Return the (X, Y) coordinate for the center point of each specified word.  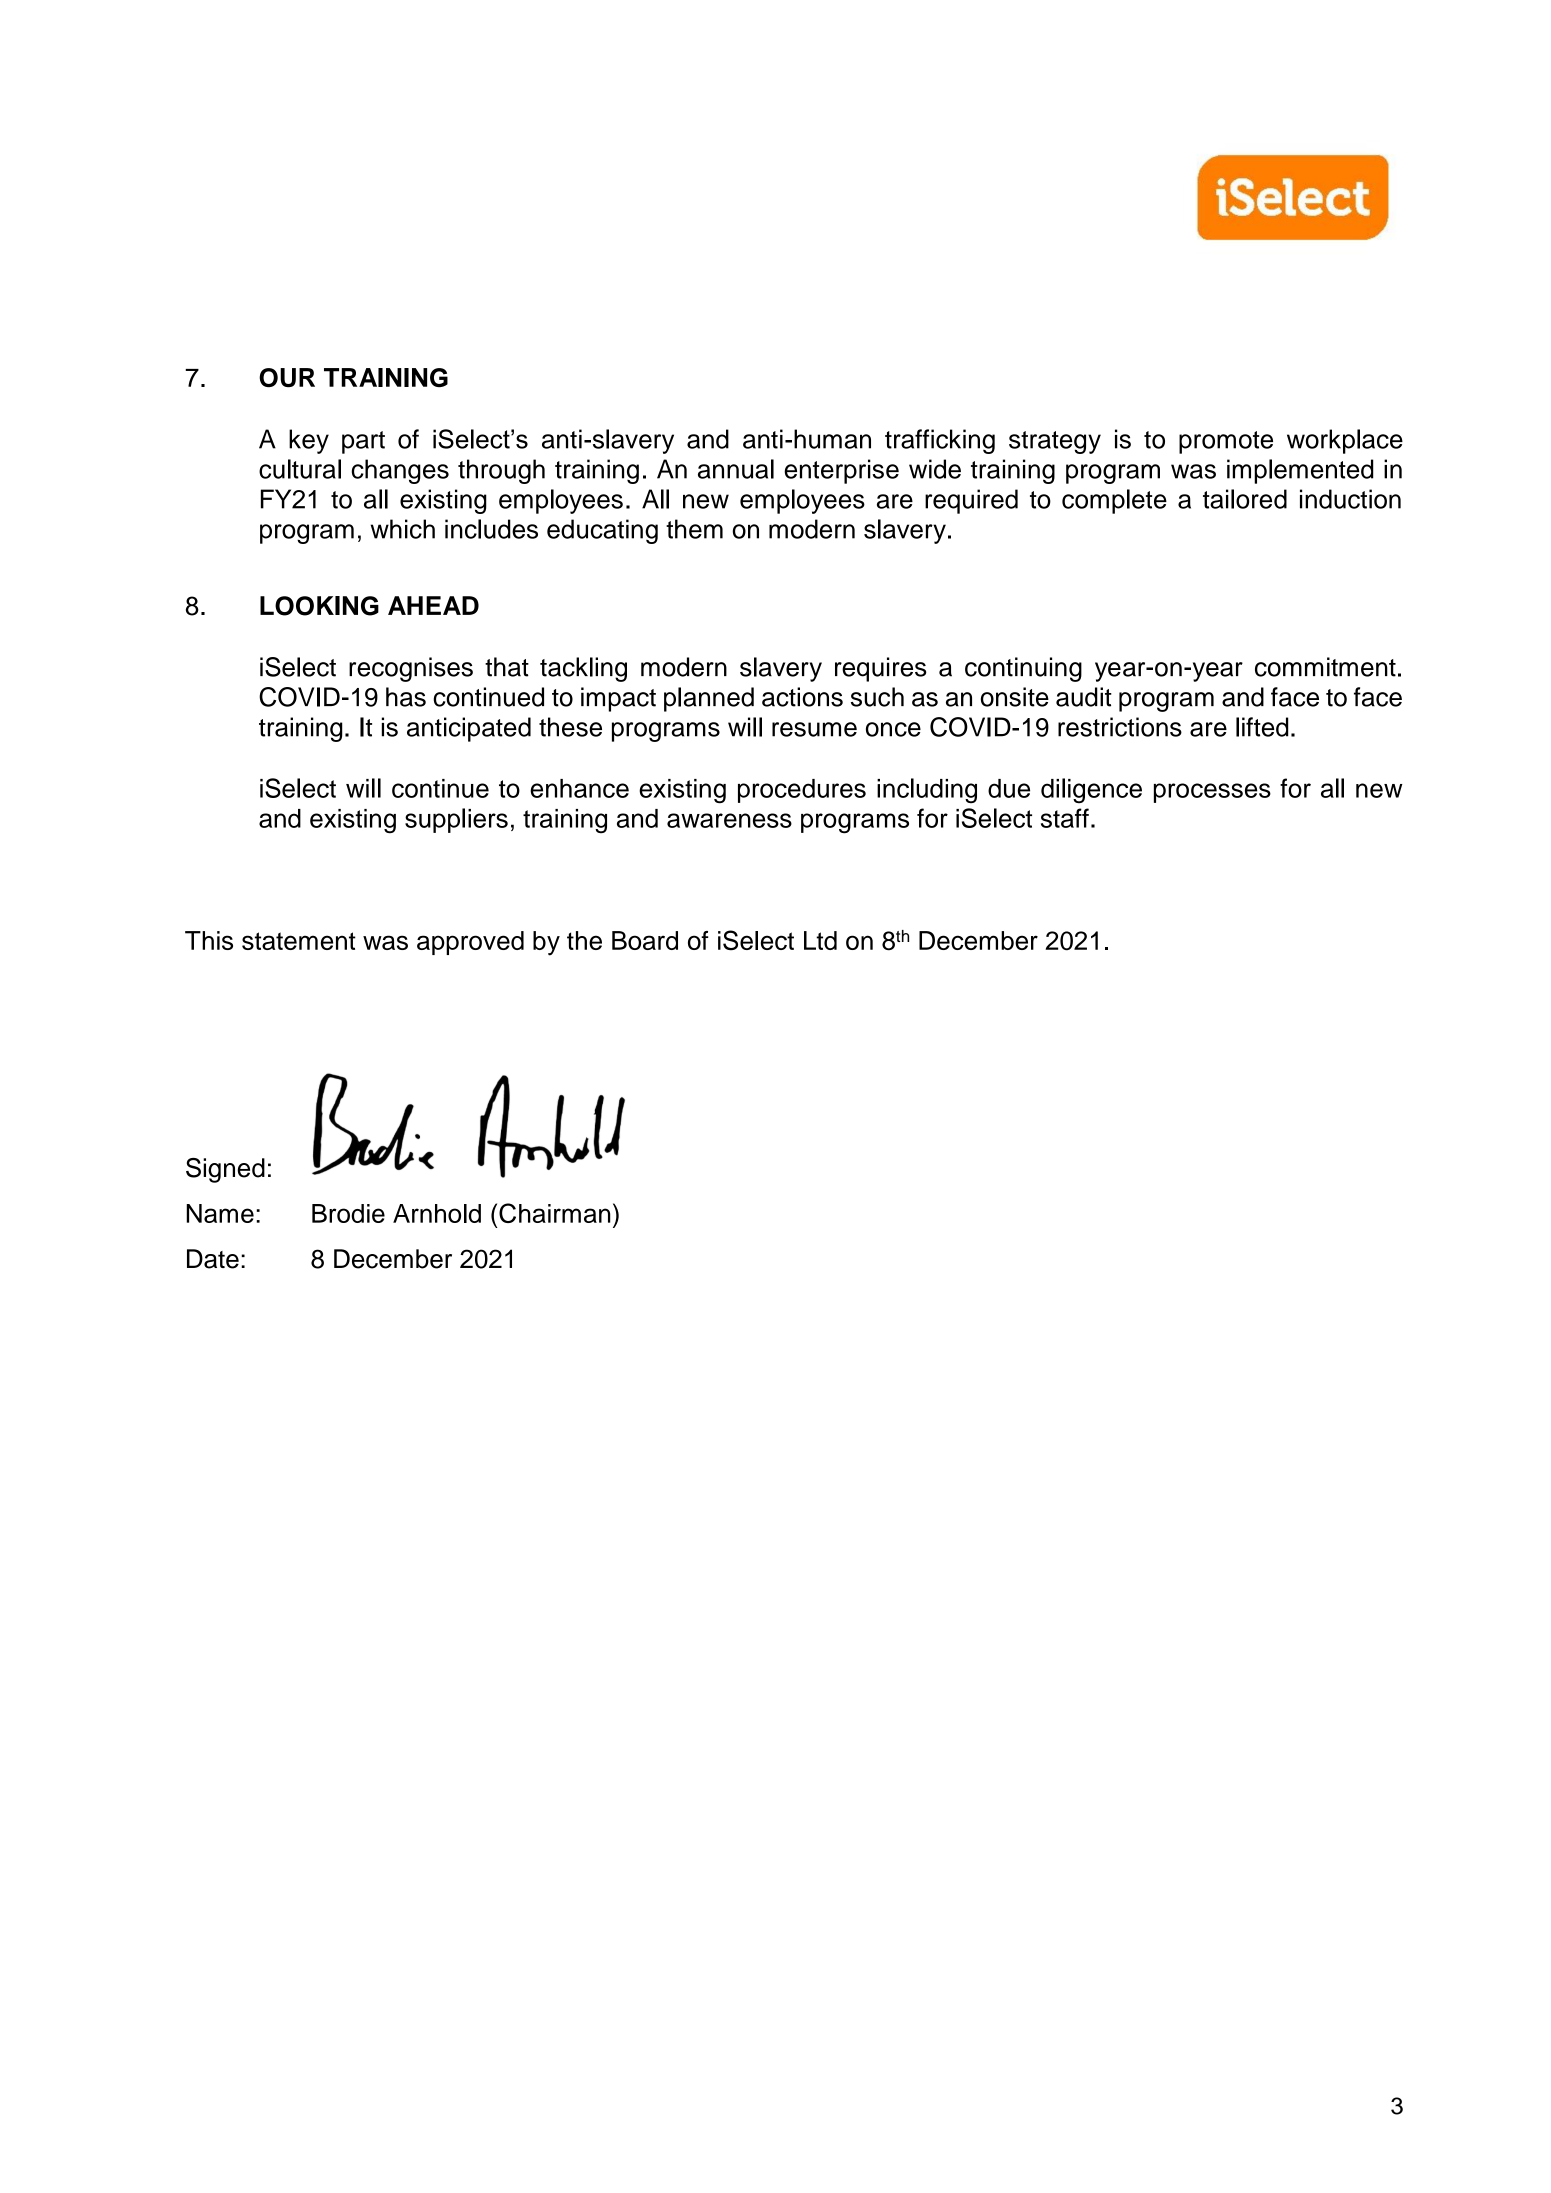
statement (299, 941)
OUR (287, 377)
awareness (729, 820)
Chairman (555, 1213)
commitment (1325, 667)
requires (881, 669)
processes (1212, 793)
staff (1065, 818)
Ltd (820, 940)
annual (736, 469)
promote (1226, 442)
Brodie (348, 1213)
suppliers (456, 820)
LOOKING (319, 606)
